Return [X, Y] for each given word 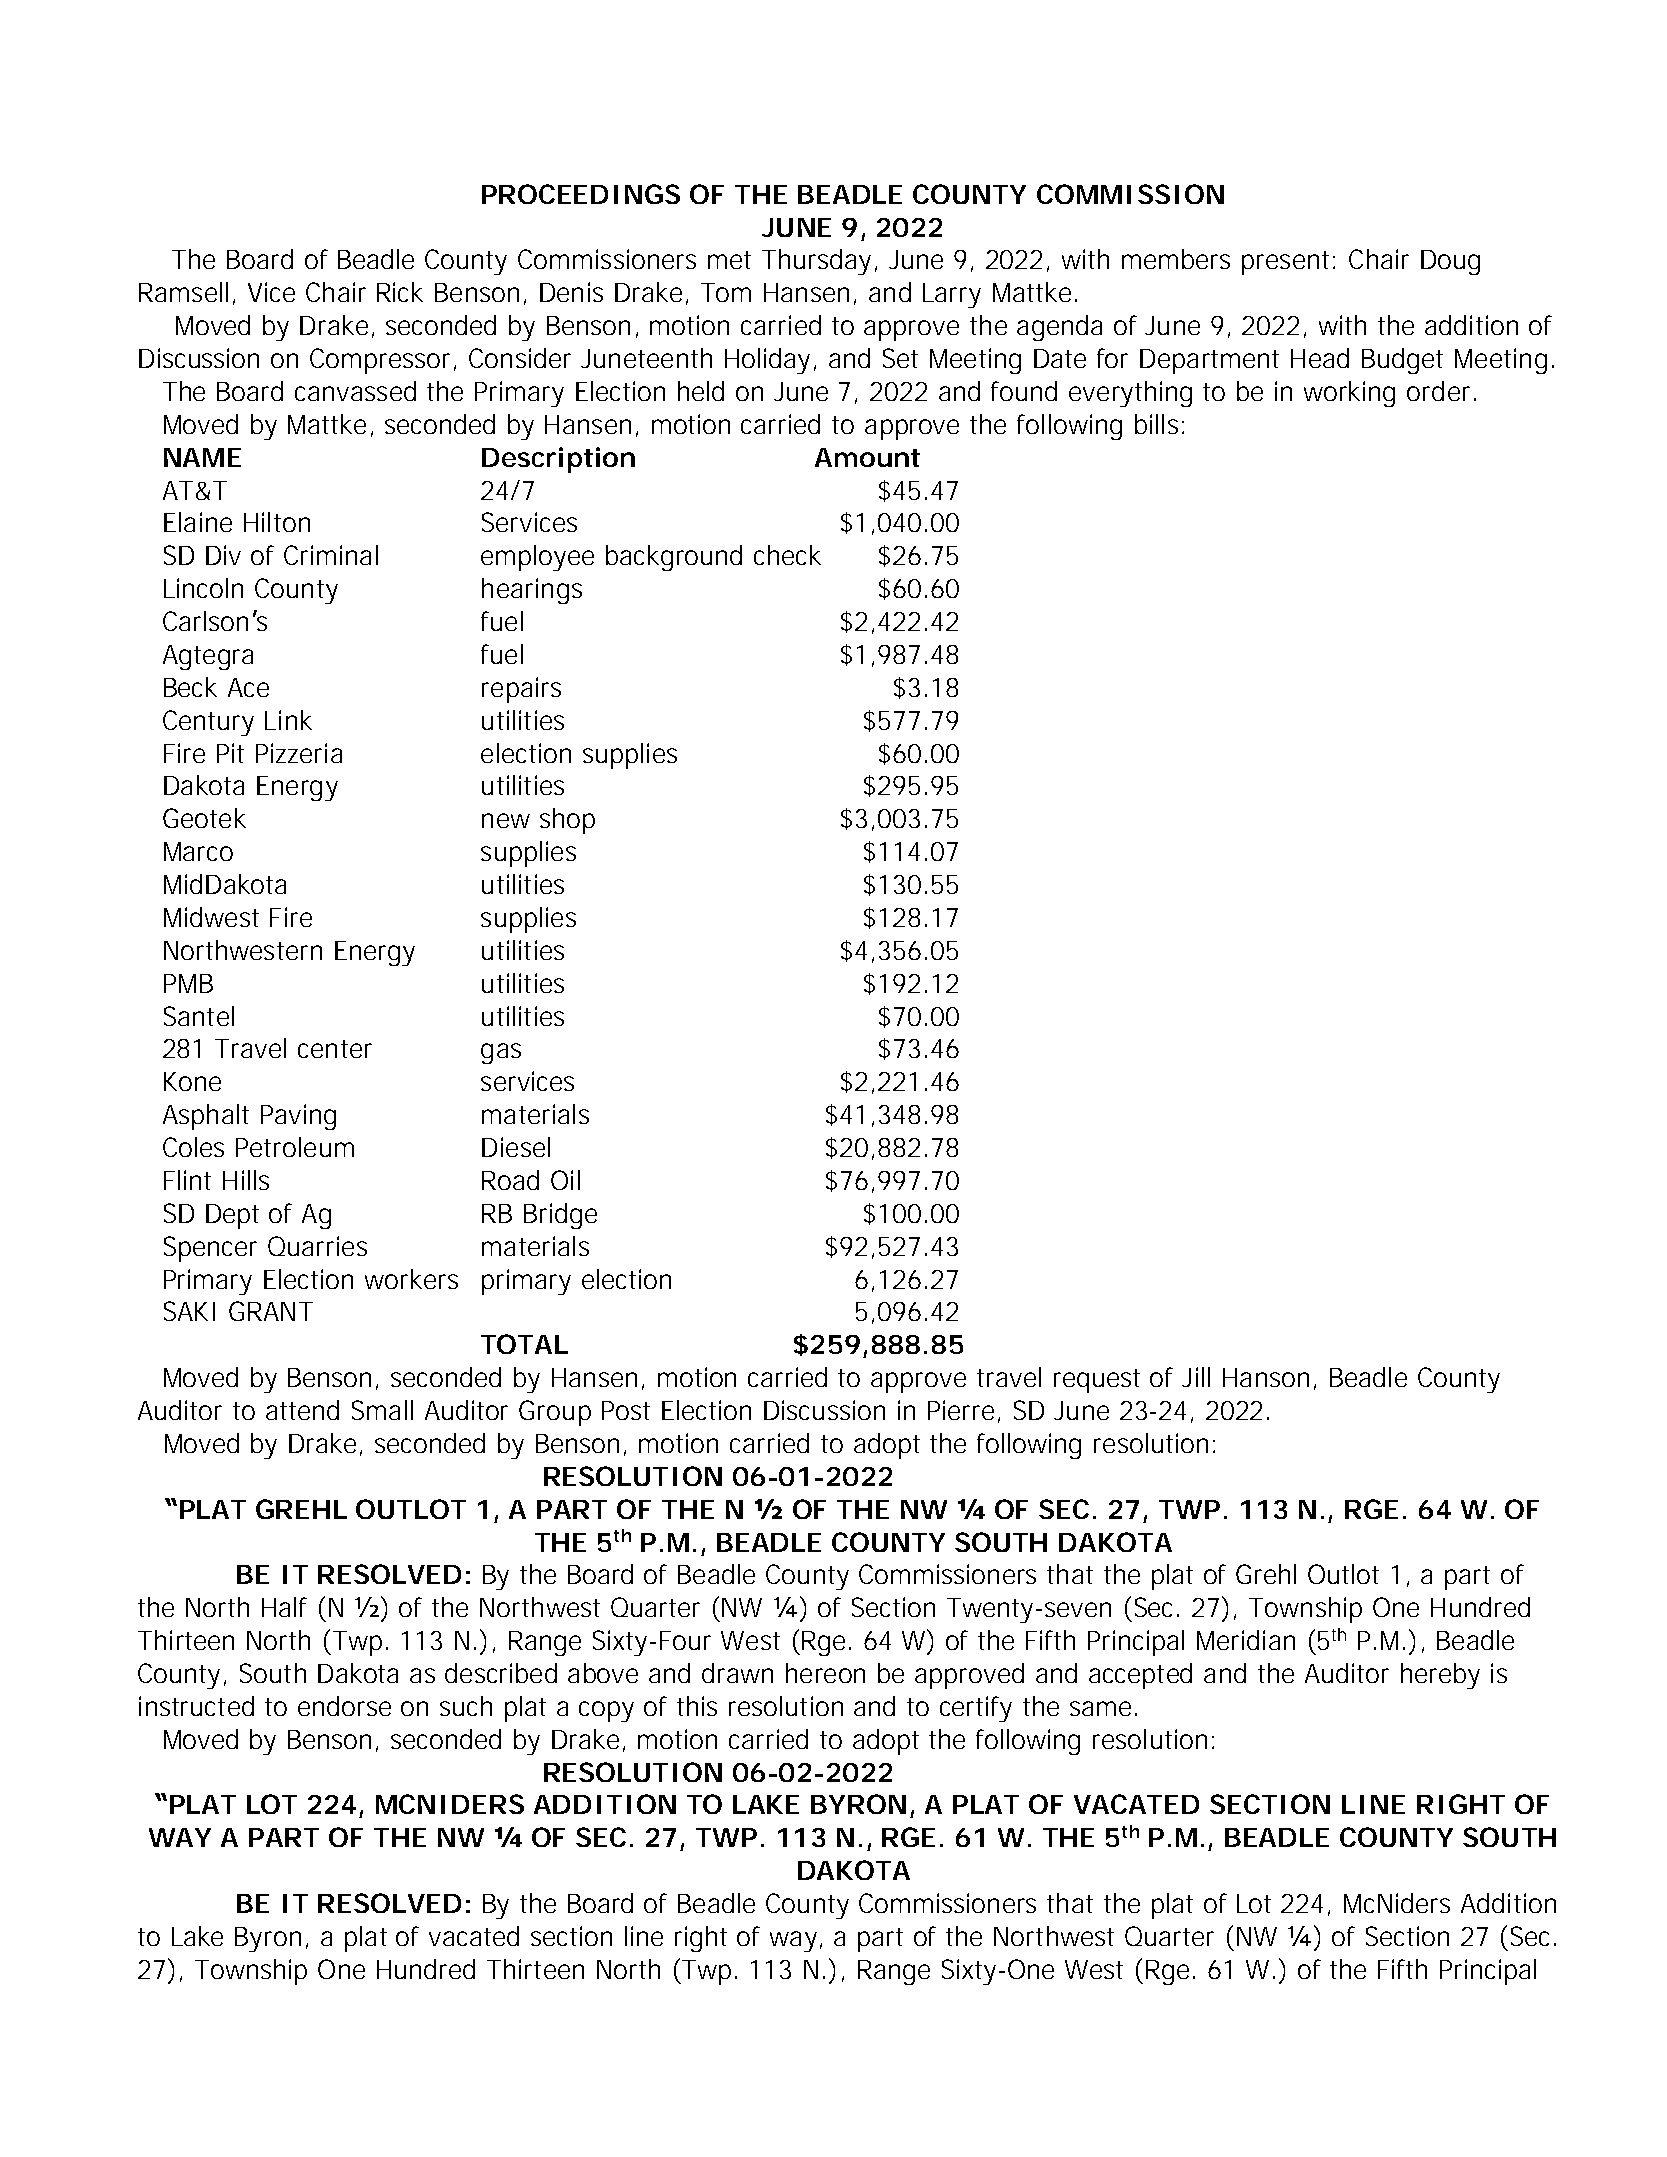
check [787, 555]
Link [288, 720]
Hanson [1266, 1377]
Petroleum [295, 1147]
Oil [565, 1180]
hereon [825, 1673]
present [1288, 263]
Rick [400, 292]
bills [1156, 424]
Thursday [816, 262]
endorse [344, 1706]
